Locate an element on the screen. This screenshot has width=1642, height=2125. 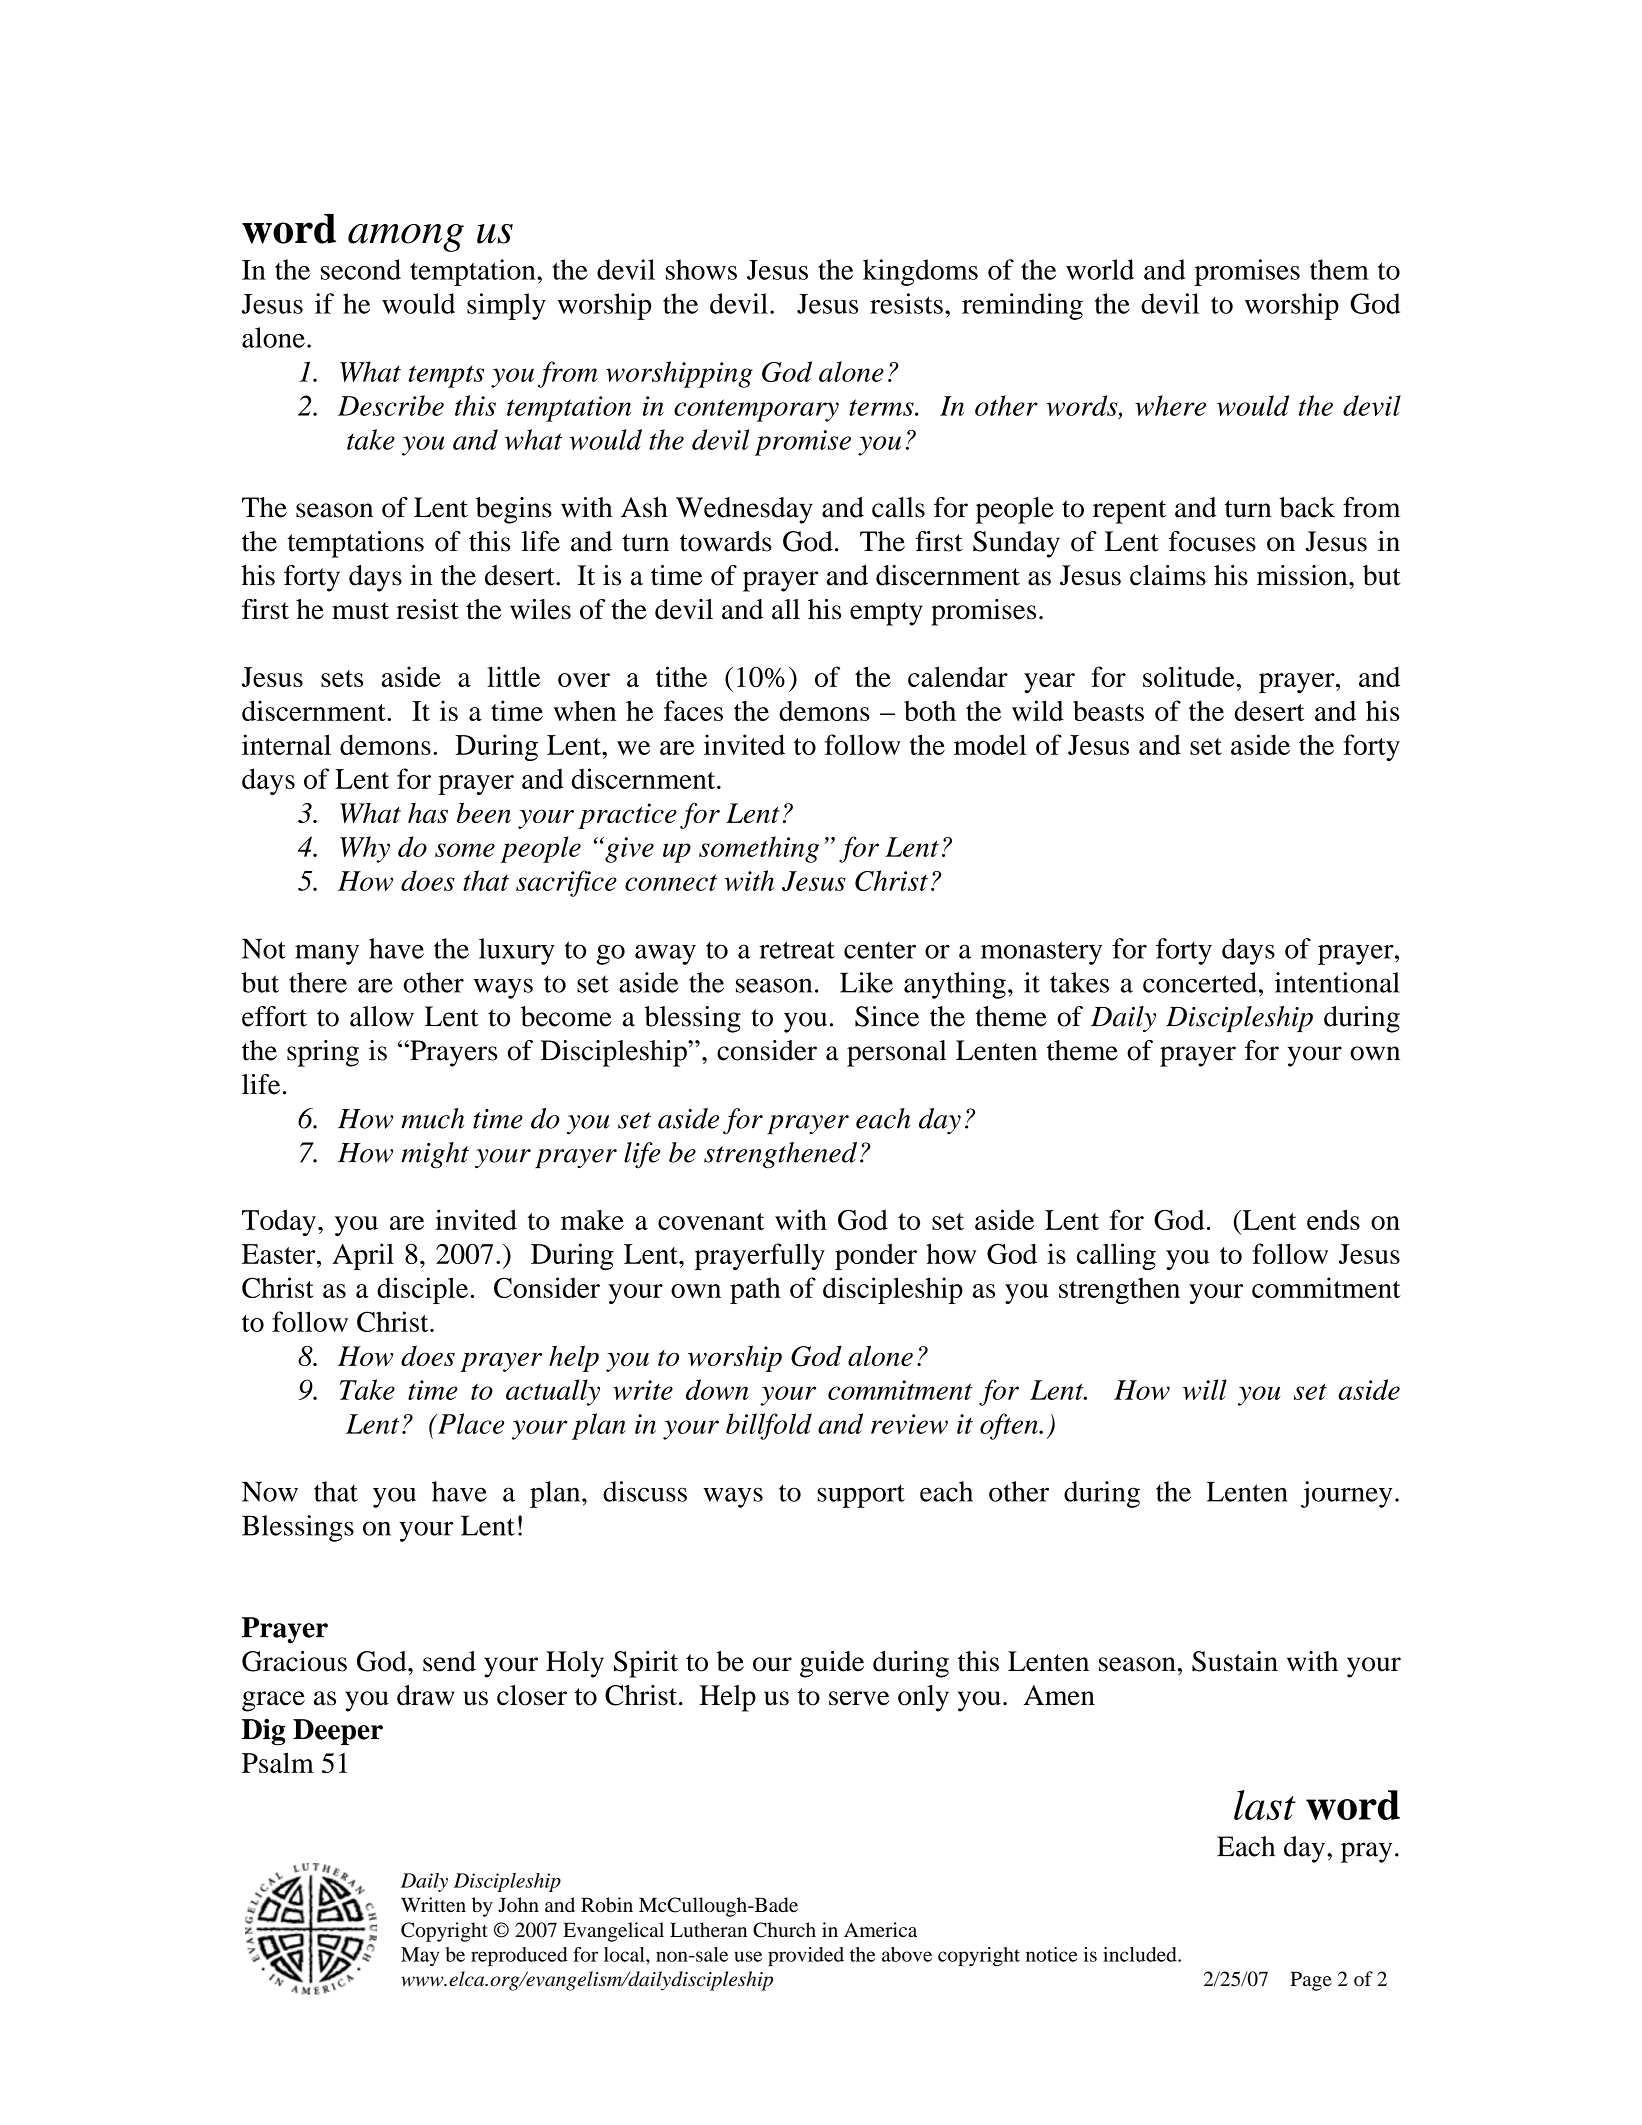
Why is located at coordinates (365, 849).
